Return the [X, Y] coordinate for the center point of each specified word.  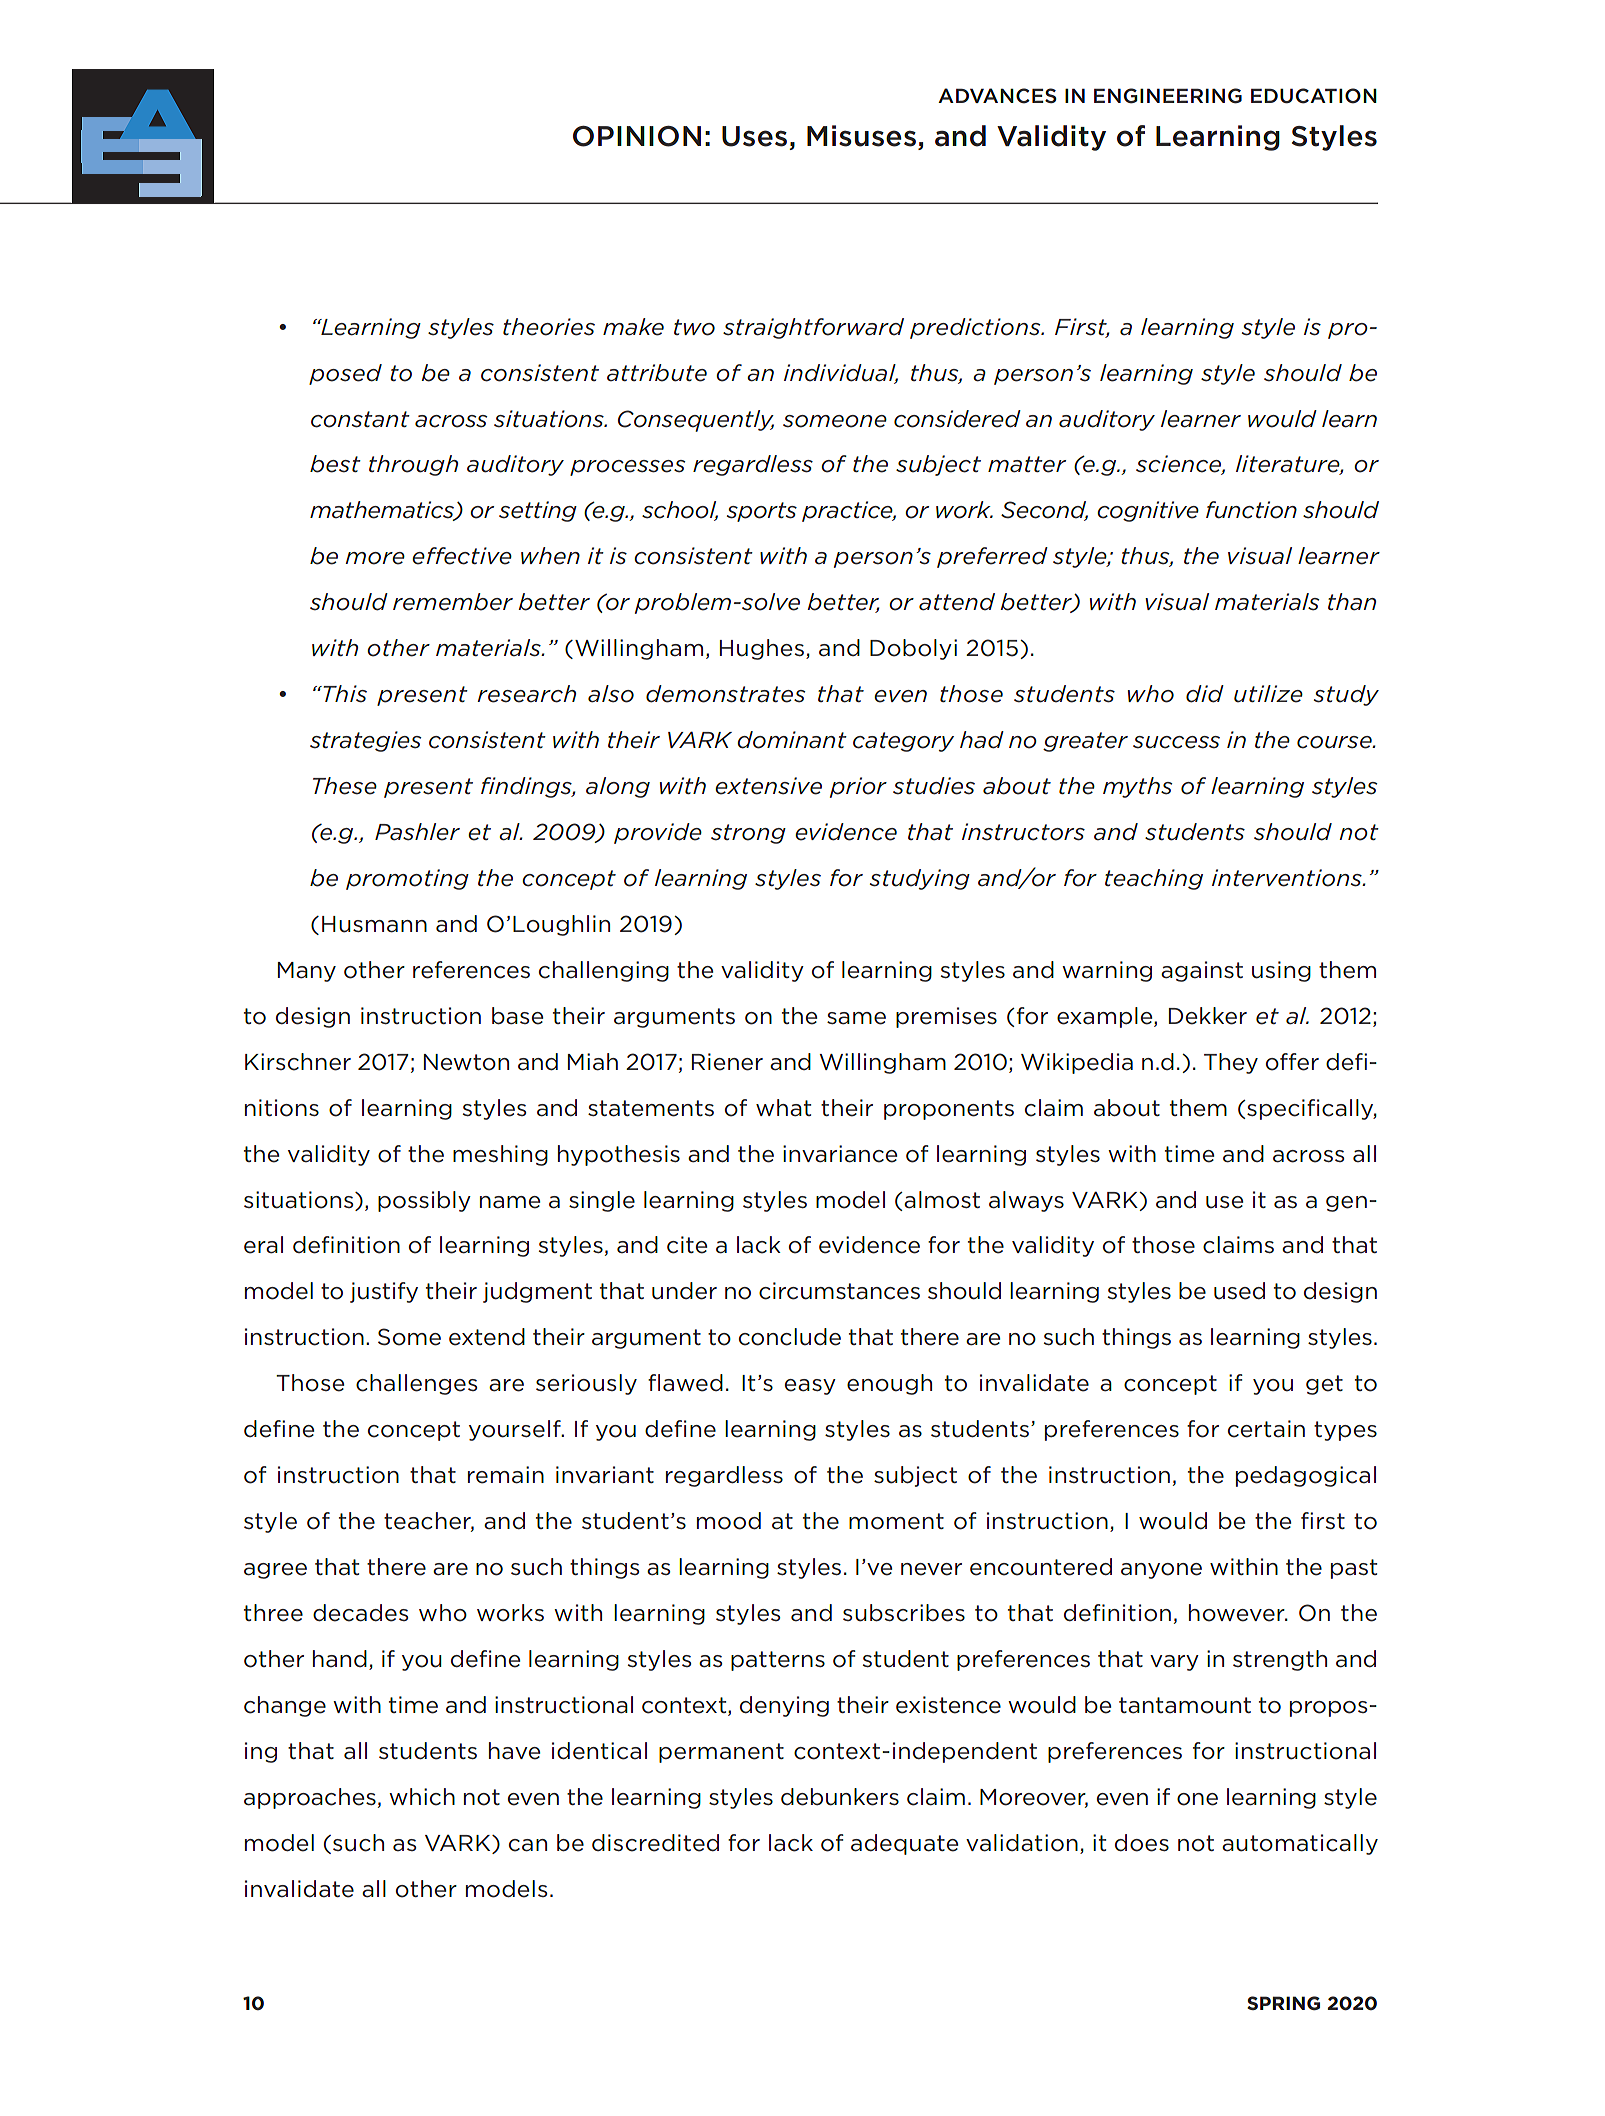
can [528, 1845]
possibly [424, 1201]
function [1251, 510]
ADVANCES [997, 96]
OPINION [637, 136]
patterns [778, 1661]
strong [748, 834]
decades [360, 1613]
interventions [1288, 878]
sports [761, 512]
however [1238, 1613]
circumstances [839, 1291]
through [413, 465]
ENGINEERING [1168, 96]
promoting [407, 879]
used [1239, 1291]
